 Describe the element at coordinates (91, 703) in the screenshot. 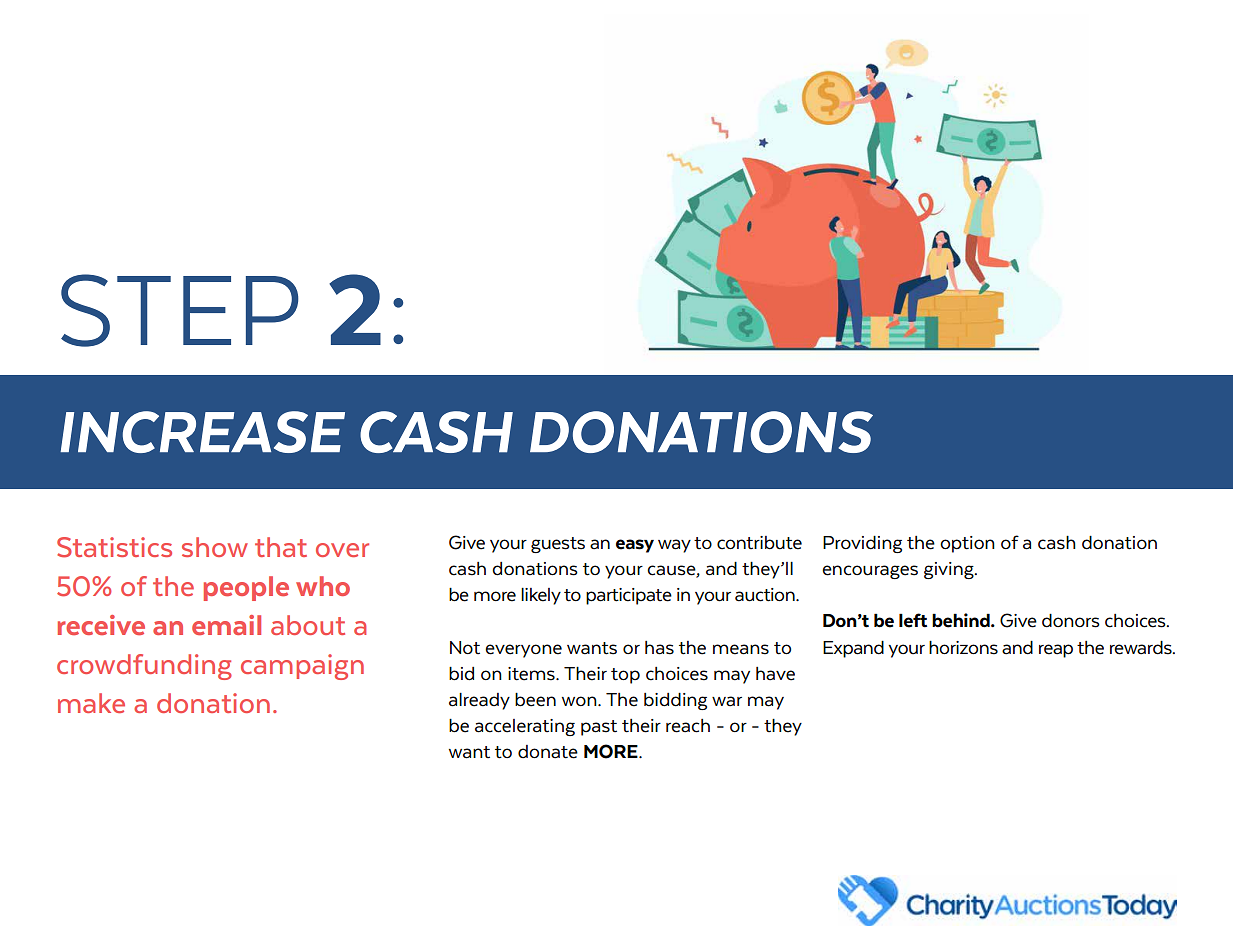

I see `make` at that location.
